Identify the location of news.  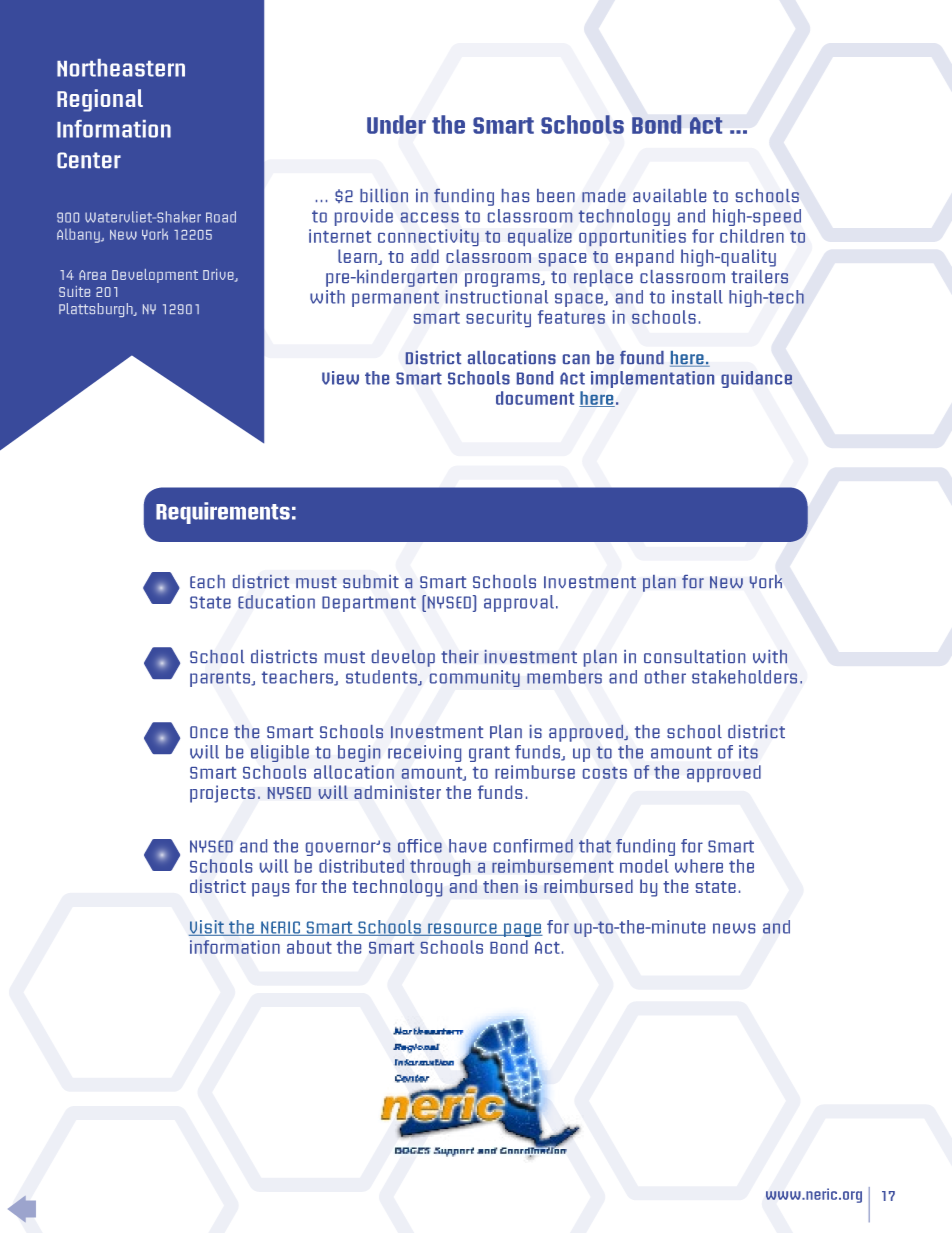
(734, 928).
